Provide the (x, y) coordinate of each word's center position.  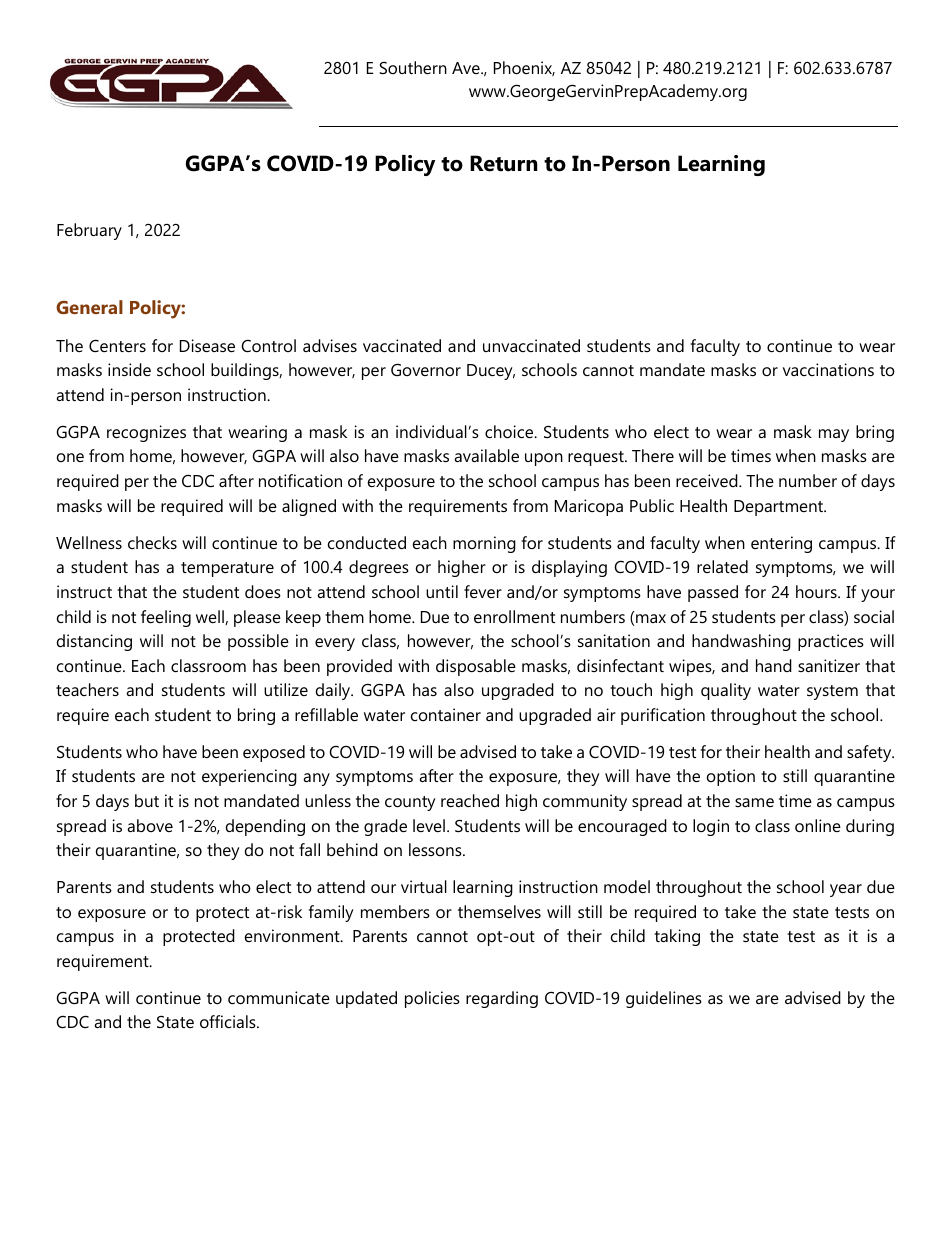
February (89, 231)
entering (781, 544)
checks (152, 542)
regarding (502, 999)
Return (503, 163)
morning (484, 544)
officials (229, 1021)
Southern (413, 67)
